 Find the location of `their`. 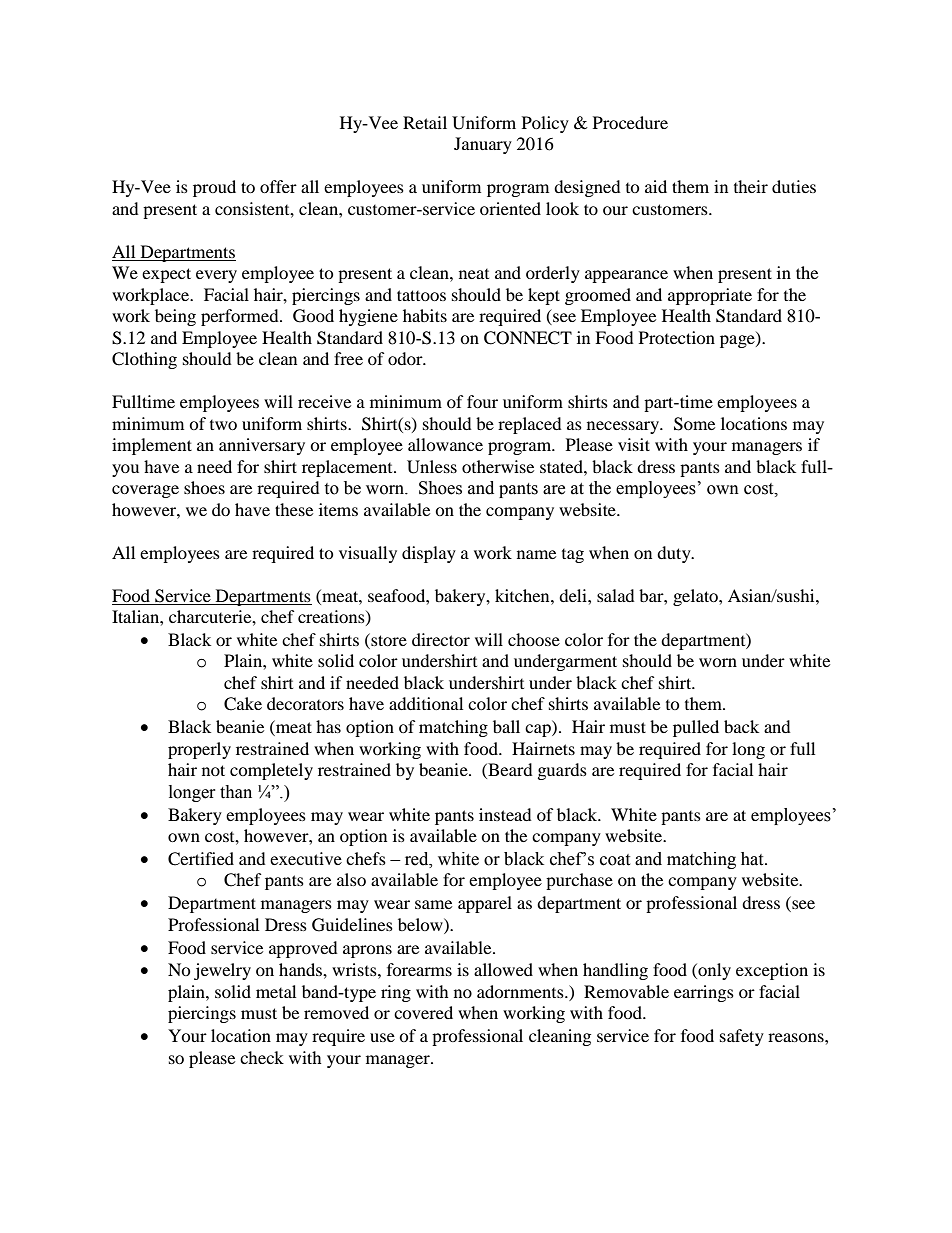

their is located at coordinates (751, 186).
